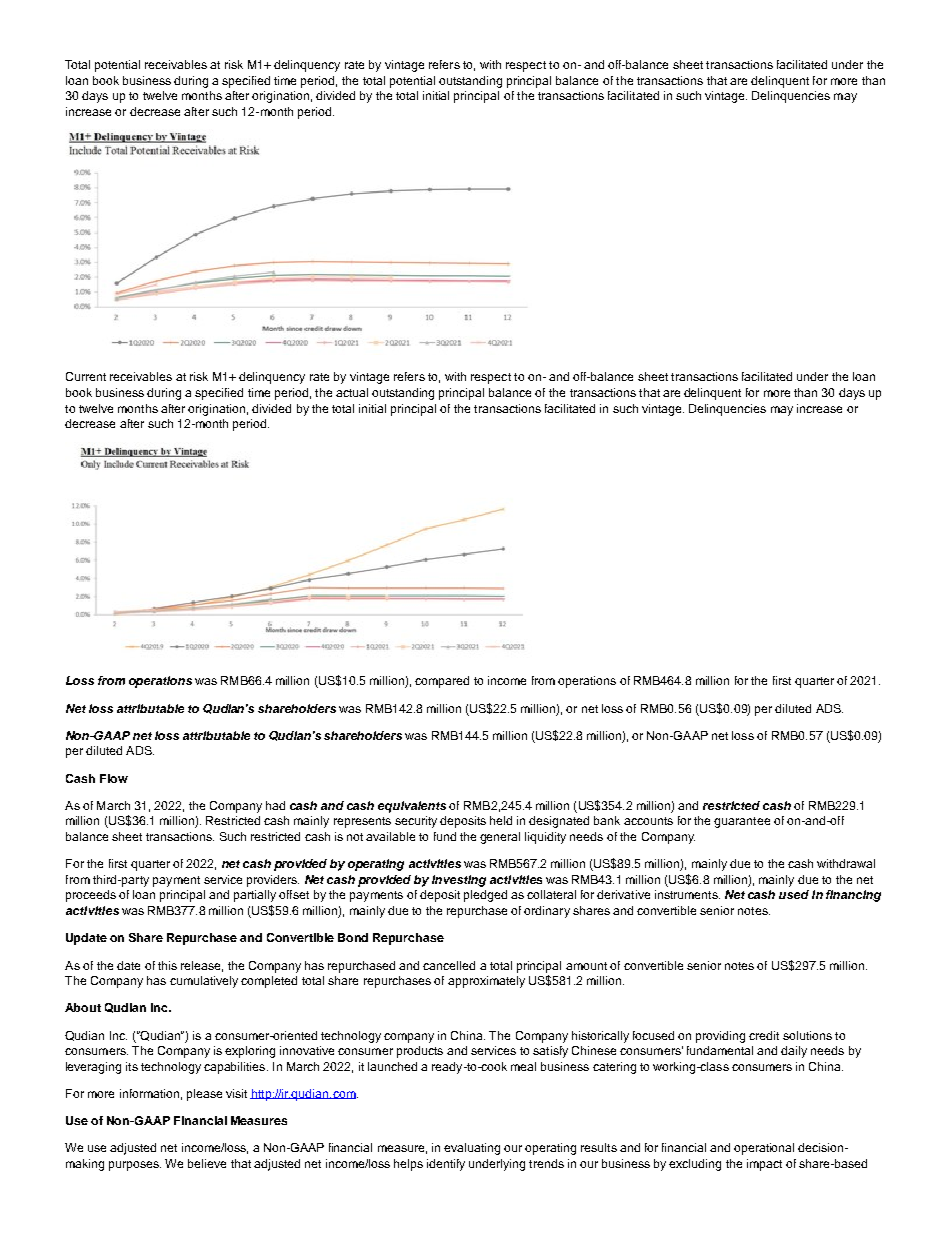  Describe the element at coordinates (207, 1163) in the image. I see `believe` at that location.
